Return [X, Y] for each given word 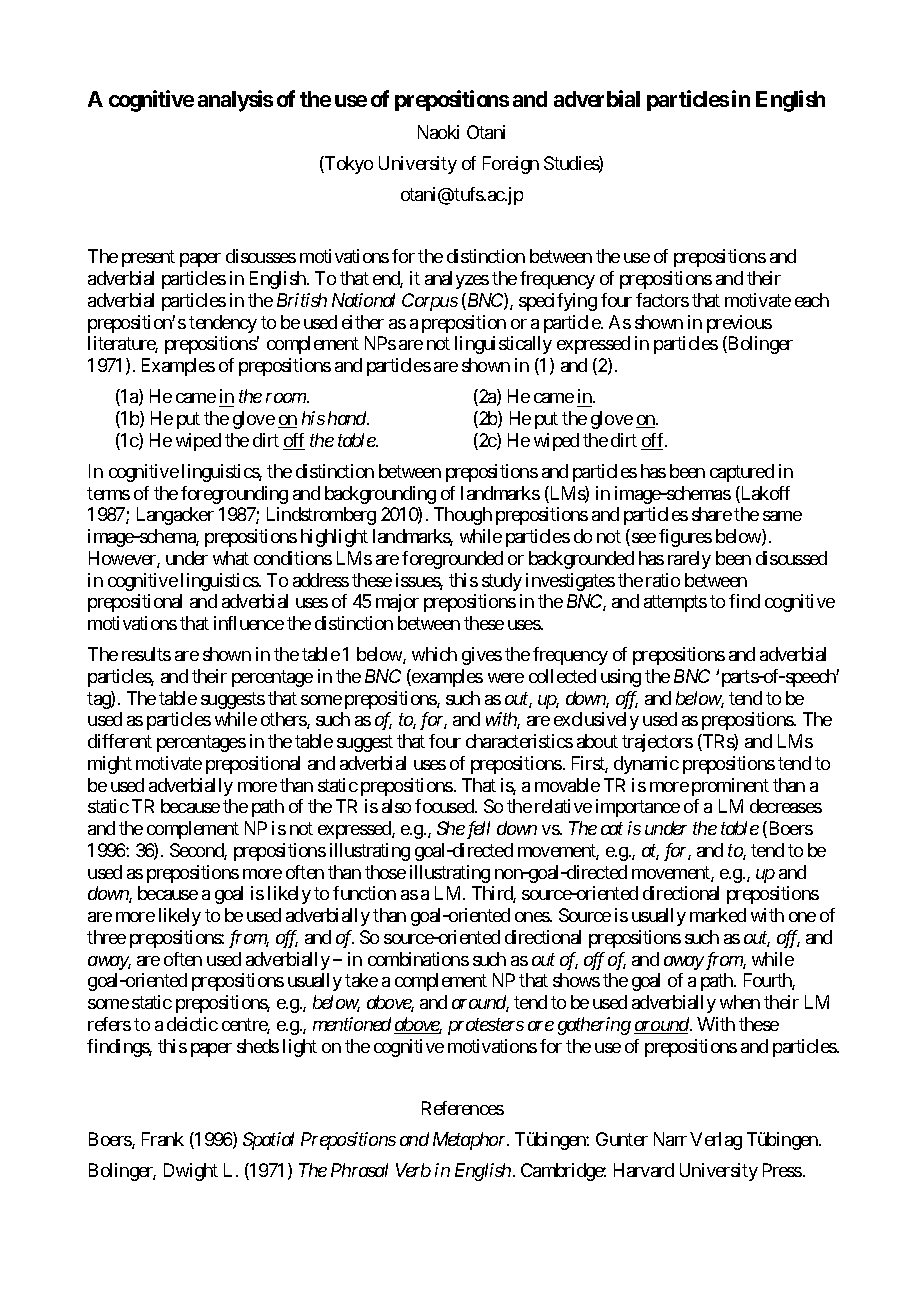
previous [739, 324]
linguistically [503, 345]
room [286, 398]
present [148, 259]
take [361, 980]
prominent [730, 787]
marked [718, 915]
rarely [689, 560]
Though [463, 516]
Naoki [438, 132]
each [812, 300]
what [231, 558]
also [396, 806]
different [120, 741]
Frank [163, 1139]
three [106, 937]
